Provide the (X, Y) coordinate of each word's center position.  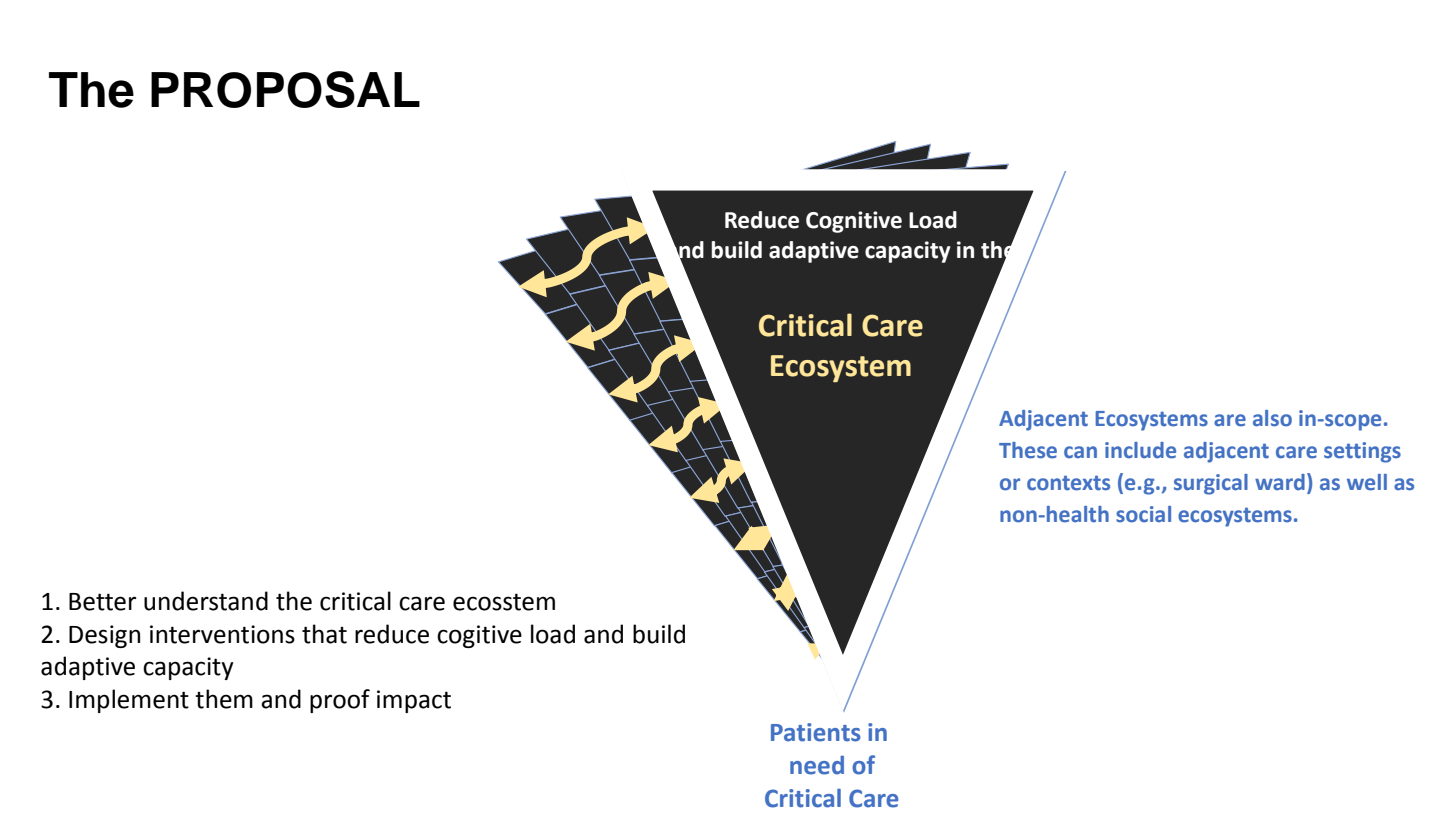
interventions (222, 634)
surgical (1211, 484)
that (324, 634)
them (224, 699)
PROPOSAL (285, 89)
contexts (1068, 483)
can (1080, 452)
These (1028, 450)
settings (1362, 452)
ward (1280, 482)
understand (206, 601)
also (1272, 418)
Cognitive (854, 222)
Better (102, 602)
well (1367, 482)
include (1140, 450)
